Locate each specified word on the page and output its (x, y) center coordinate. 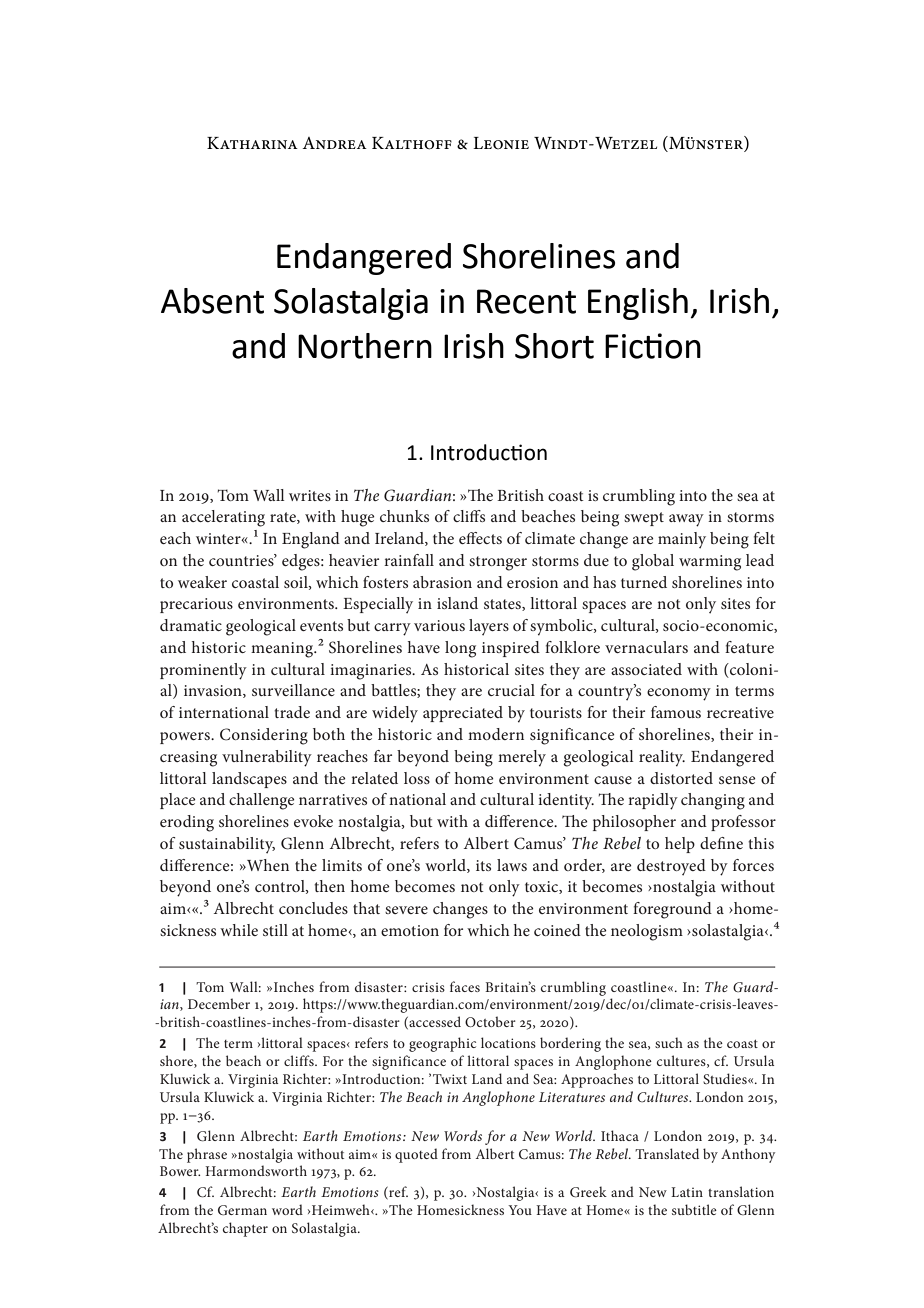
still (275, 930)
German (242, 1210)
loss (417, 778)
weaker (202, 582)
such (669, 1042)
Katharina (252, 143)
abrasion (442, 582)
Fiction (653, 346)
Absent (212, 301)
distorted (681, 778)
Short (554, 346)
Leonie (501, 143)
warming (710, 563)
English (638, 304)
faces (465, 986)
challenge (262, 801)
